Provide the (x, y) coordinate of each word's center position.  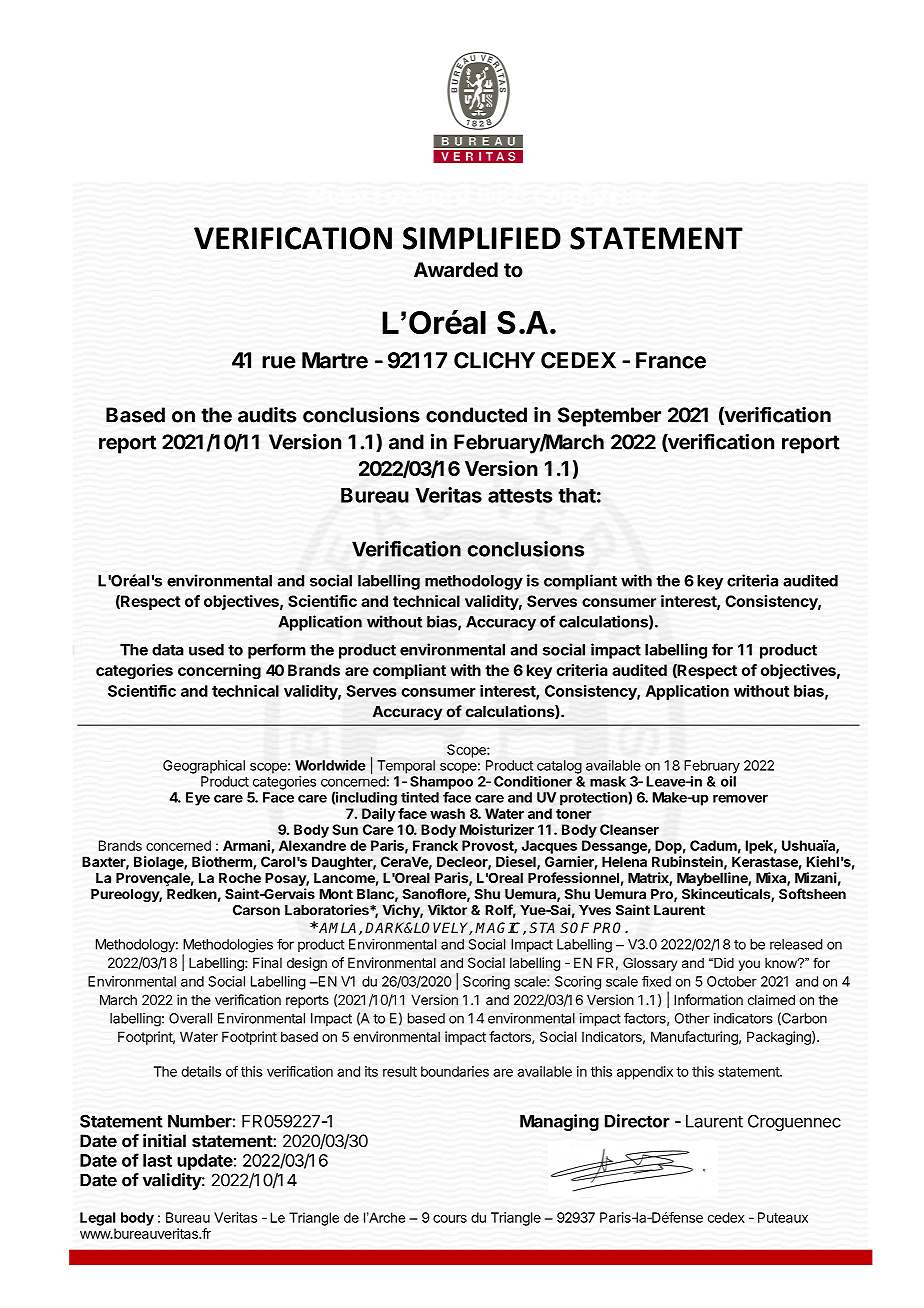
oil (728, 781)
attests (520, 496)
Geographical (204, 767)
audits (267, 415)
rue (279, 362)
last (157, 1160)
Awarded (456, 270)
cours (450, 1219)
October (732, 981)
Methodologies (228, 947)
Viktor (447, 910)
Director (637, 1121)
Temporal (406, 767)
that (577, 495)
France (671, 360)
